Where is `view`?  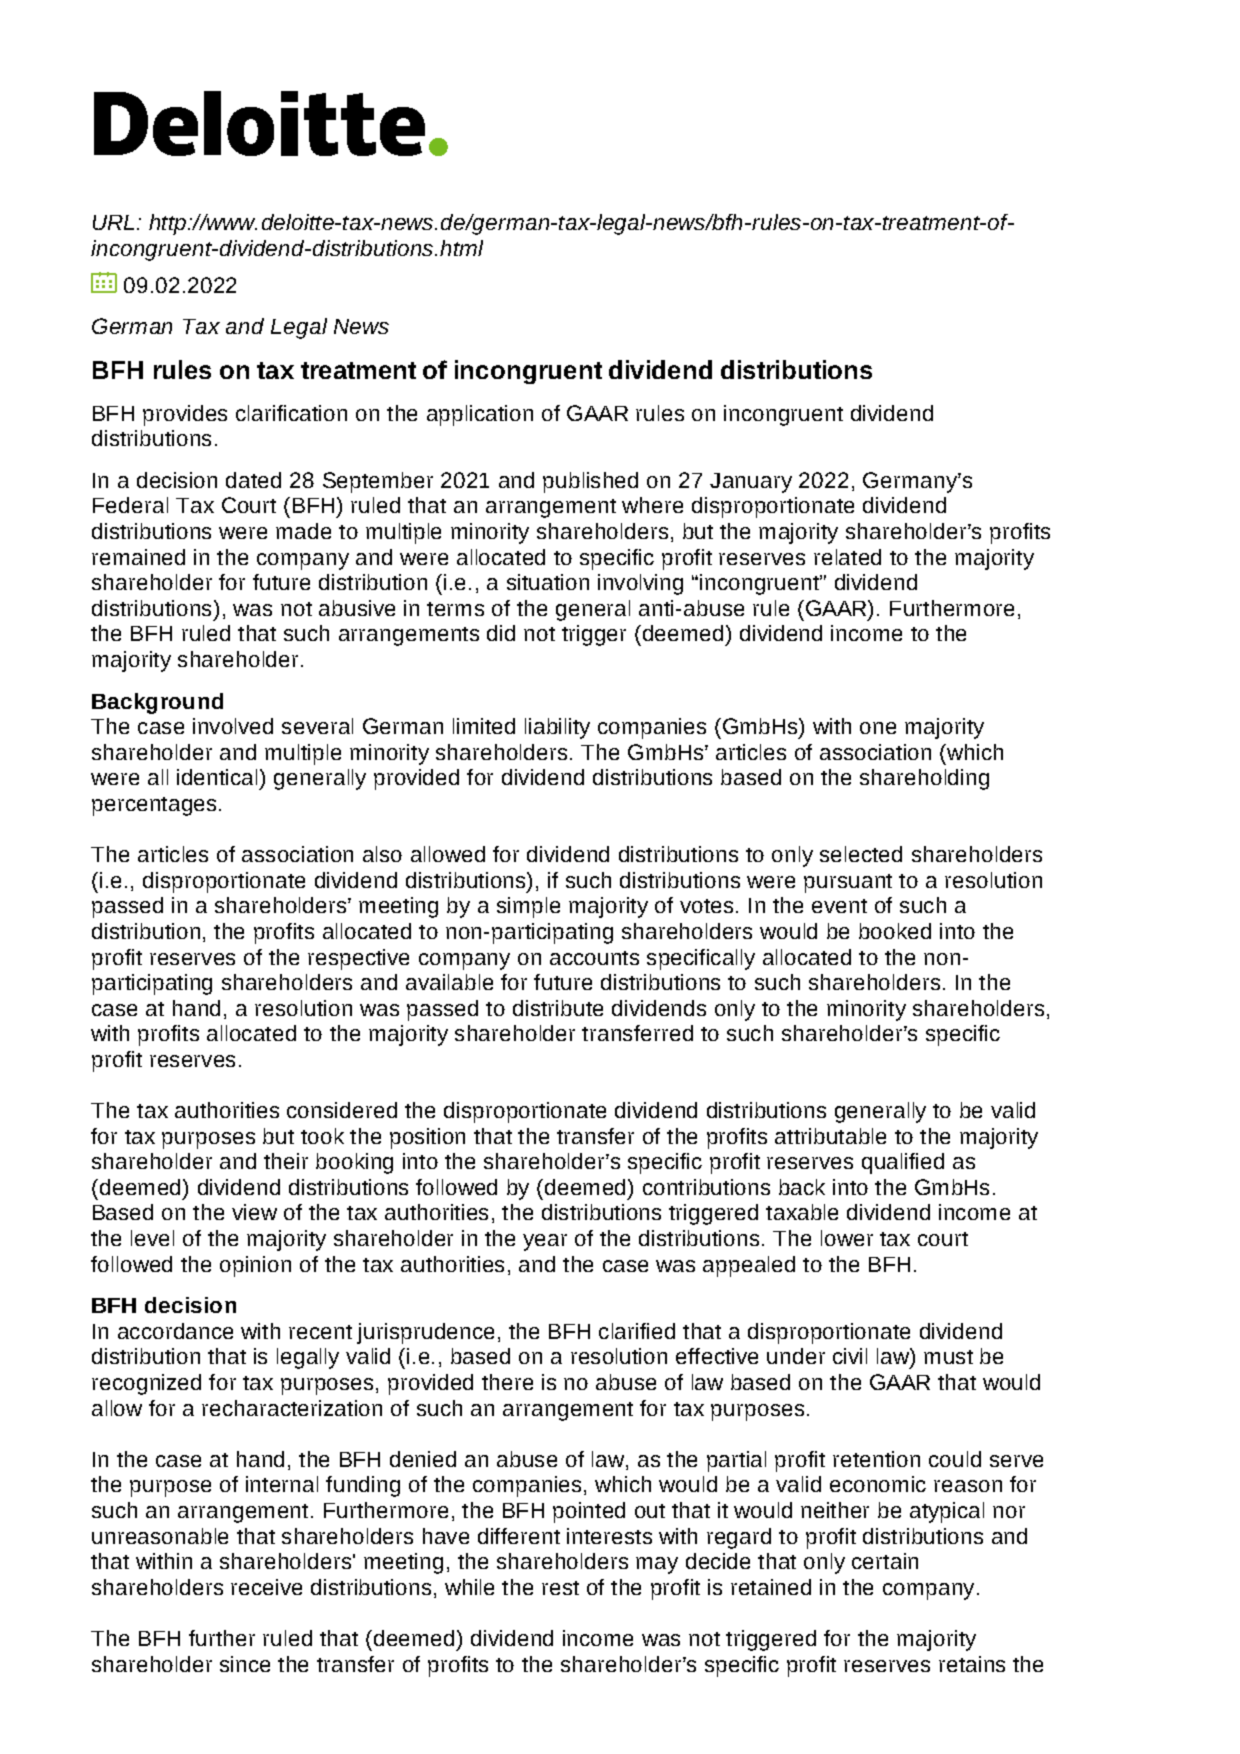
view is located at coordinates (254, 1212).
